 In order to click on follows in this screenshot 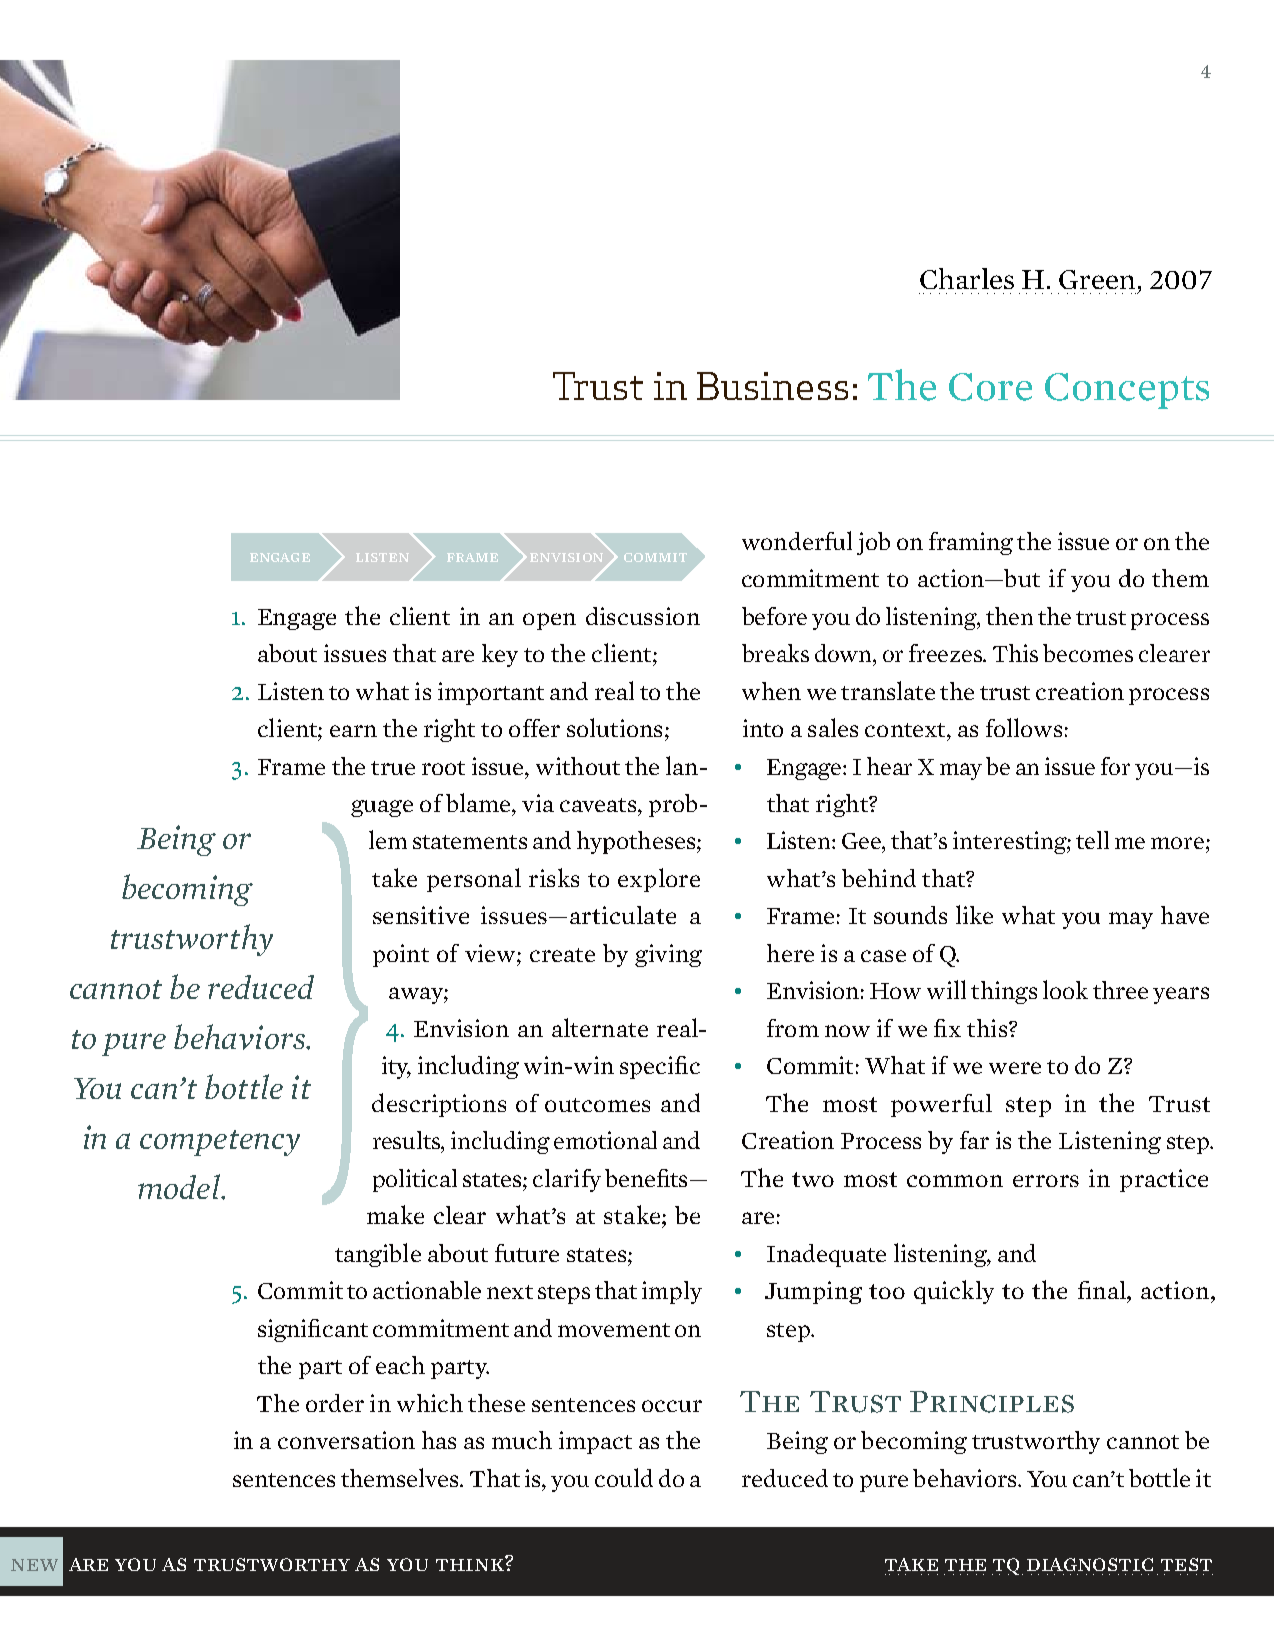, I will do `click(1024, 727)`.
